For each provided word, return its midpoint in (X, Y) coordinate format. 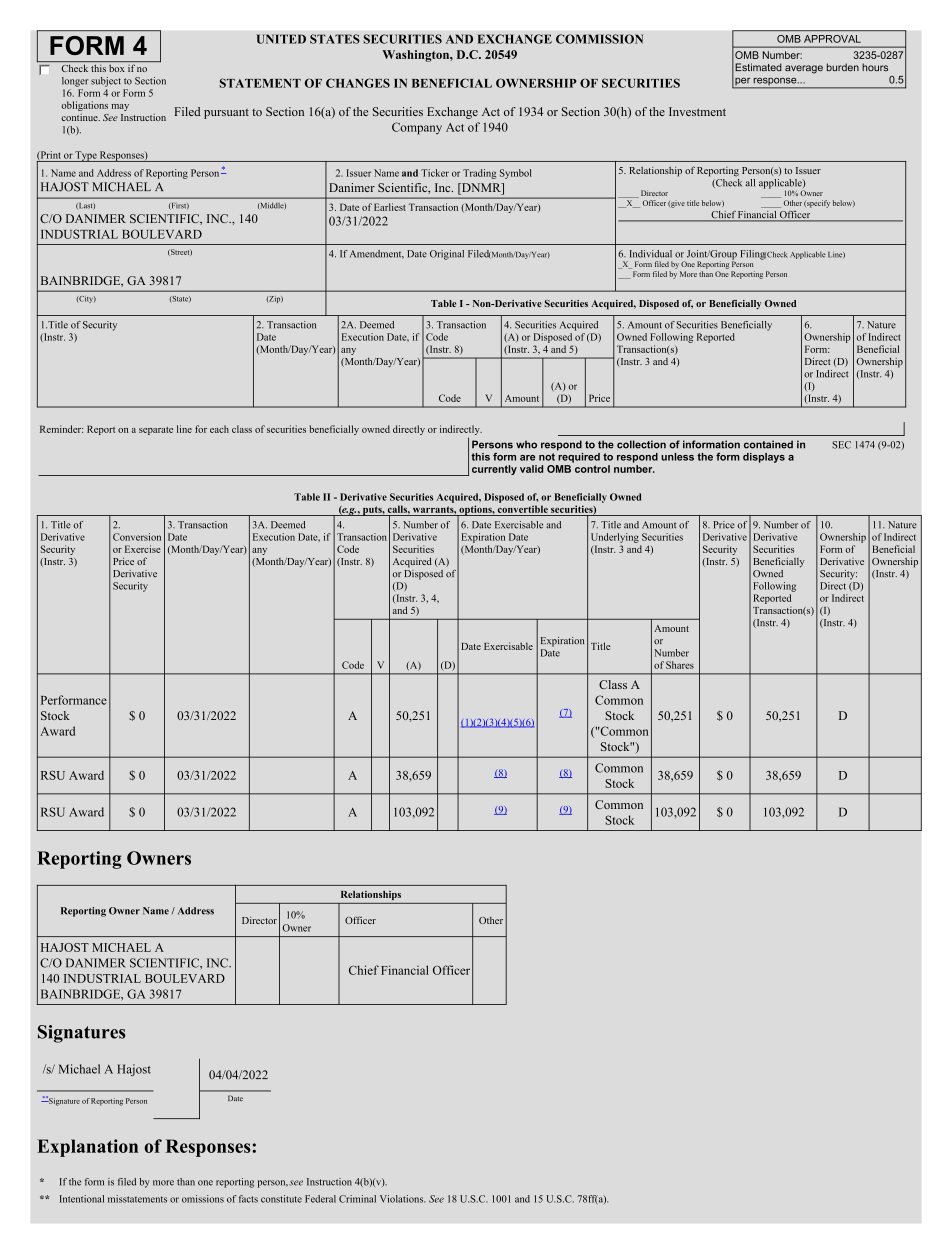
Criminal (357, 1199)
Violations (402, 1199)
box (117, 68)
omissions (203, 1199)
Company (417, 128)
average (804, 69)
